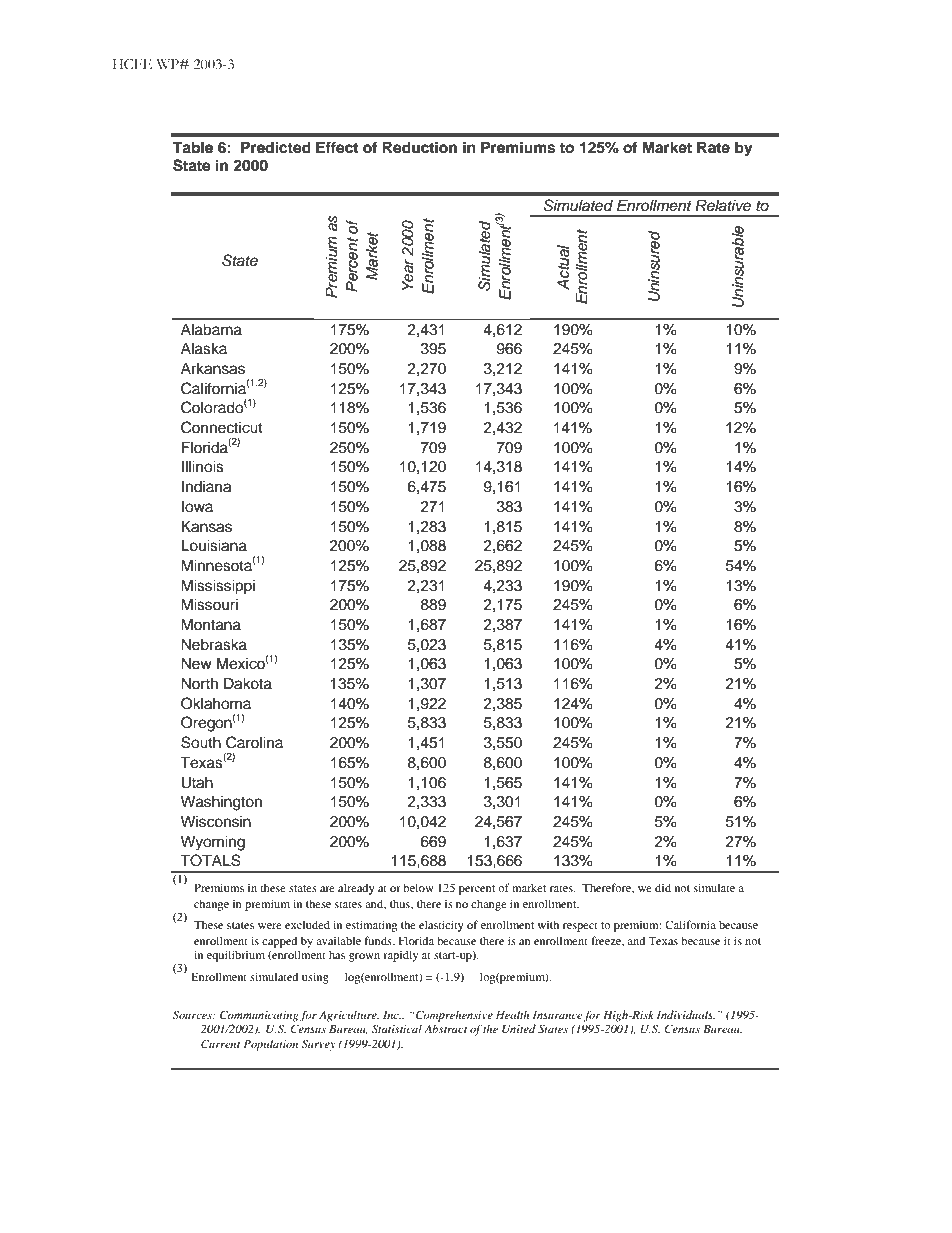  Describe the element at coordinates (453, 1016) in the image. I see `Comprehensive` at that location.
